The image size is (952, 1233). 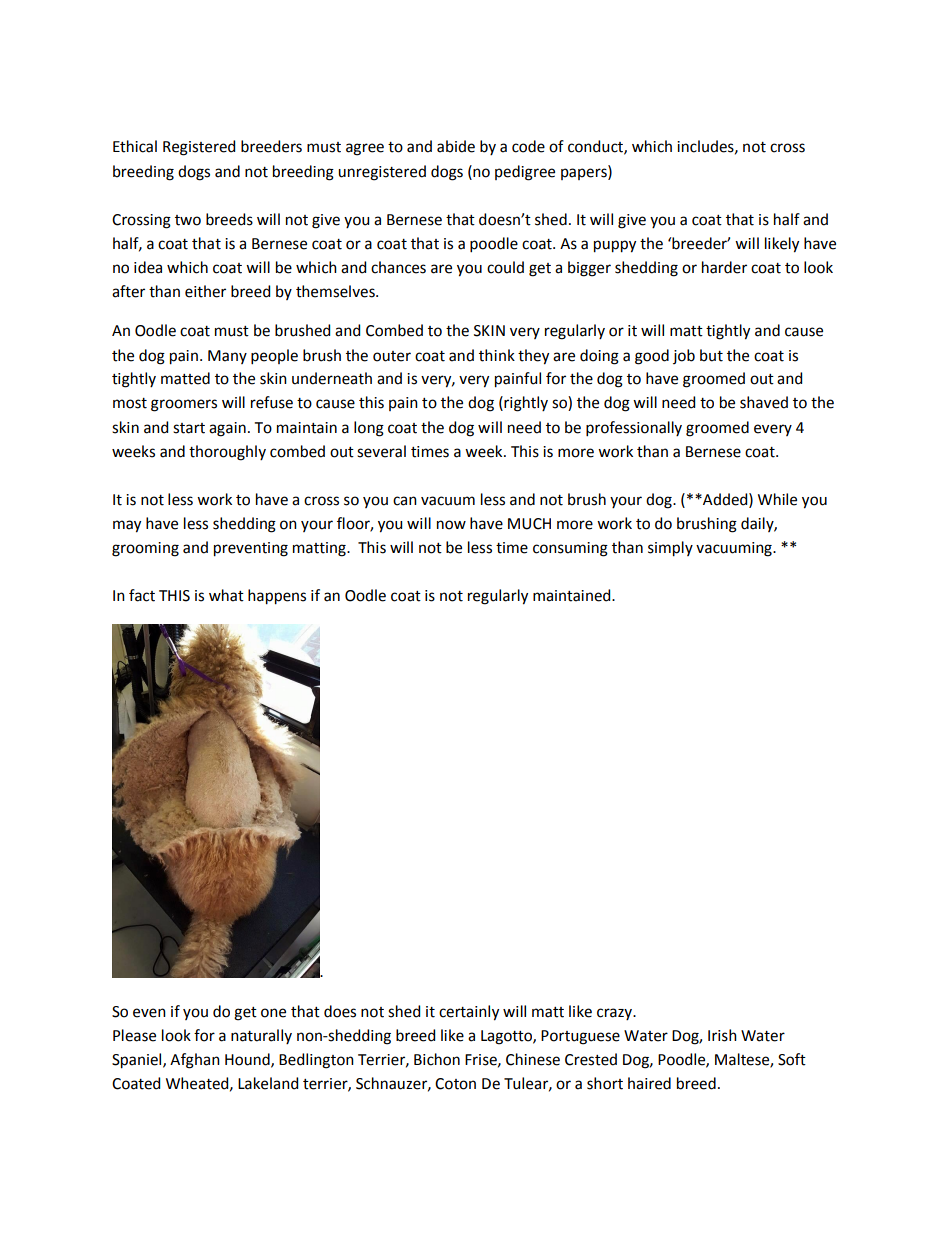 What do you see at coordinates (188, 220) in the document?
I see `two` at bounding box center [188, 220].
